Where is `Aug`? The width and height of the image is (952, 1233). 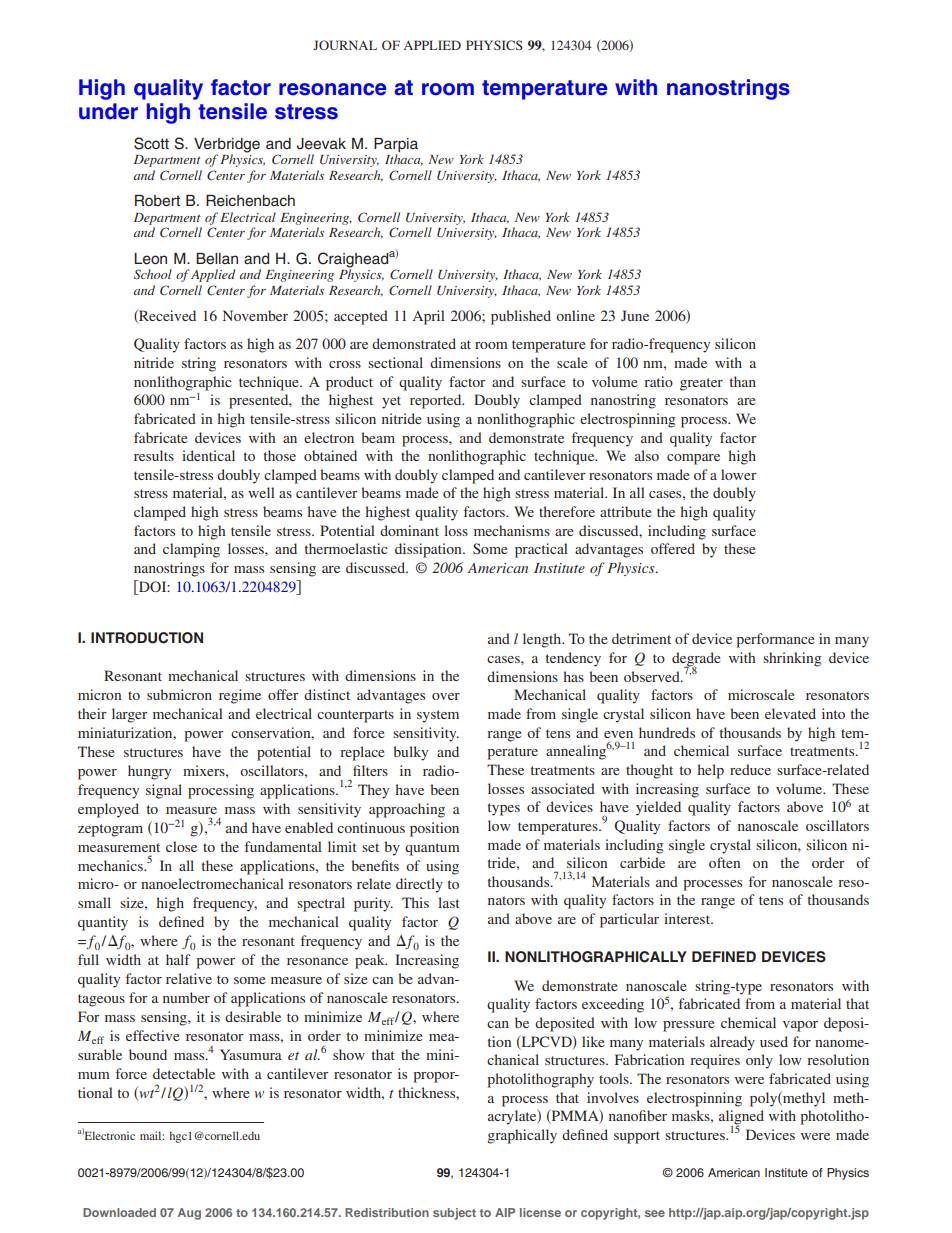 Aug is located at coordinates (189, 1214).
